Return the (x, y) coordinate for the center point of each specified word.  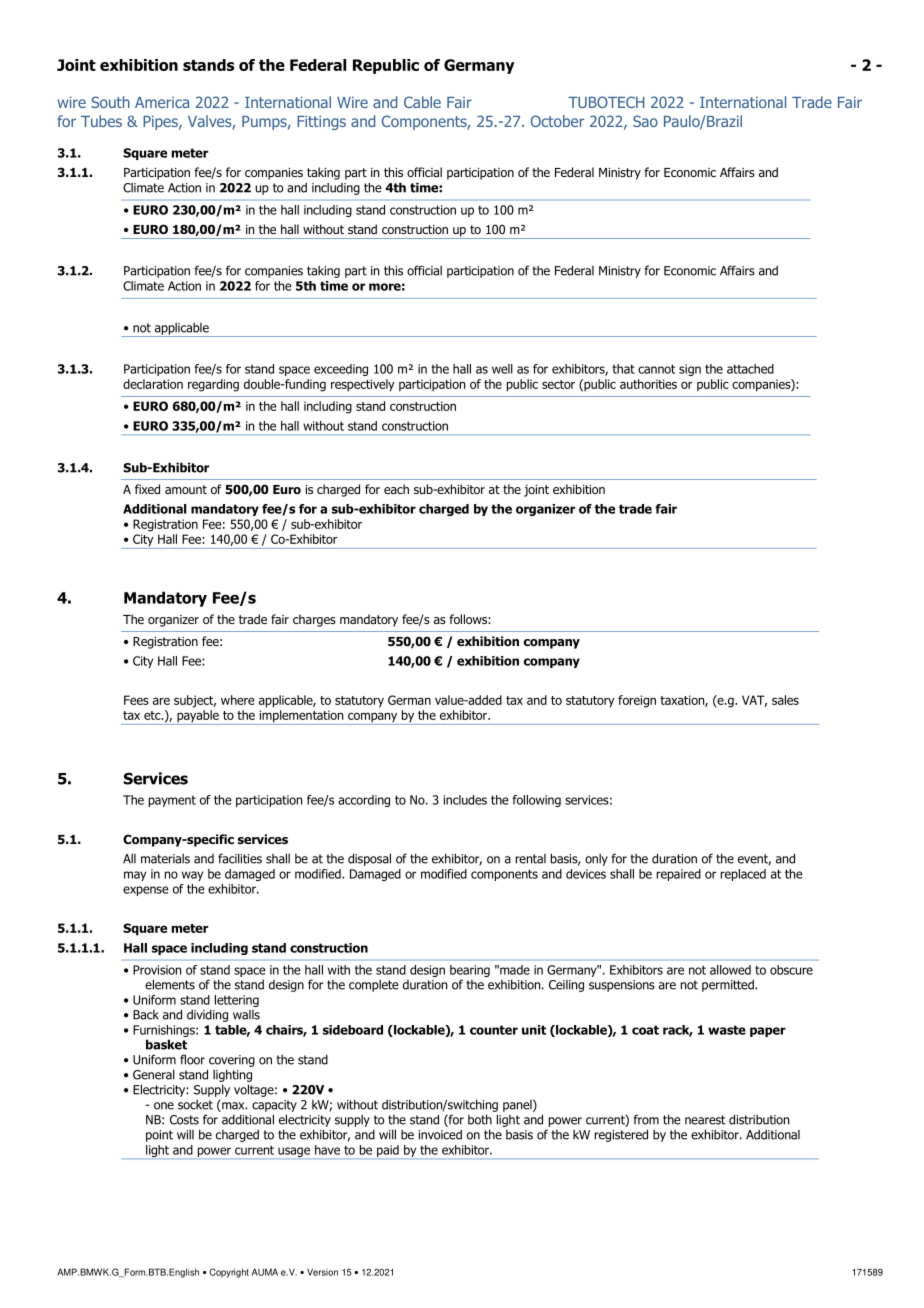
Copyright (229, 1273)
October (557, 121)
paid (388, 1152)
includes (465, 800)
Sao (645, 121)
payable (198, 717)
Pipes (161, 122)
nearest (705, 1120)
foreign (637, 701)
